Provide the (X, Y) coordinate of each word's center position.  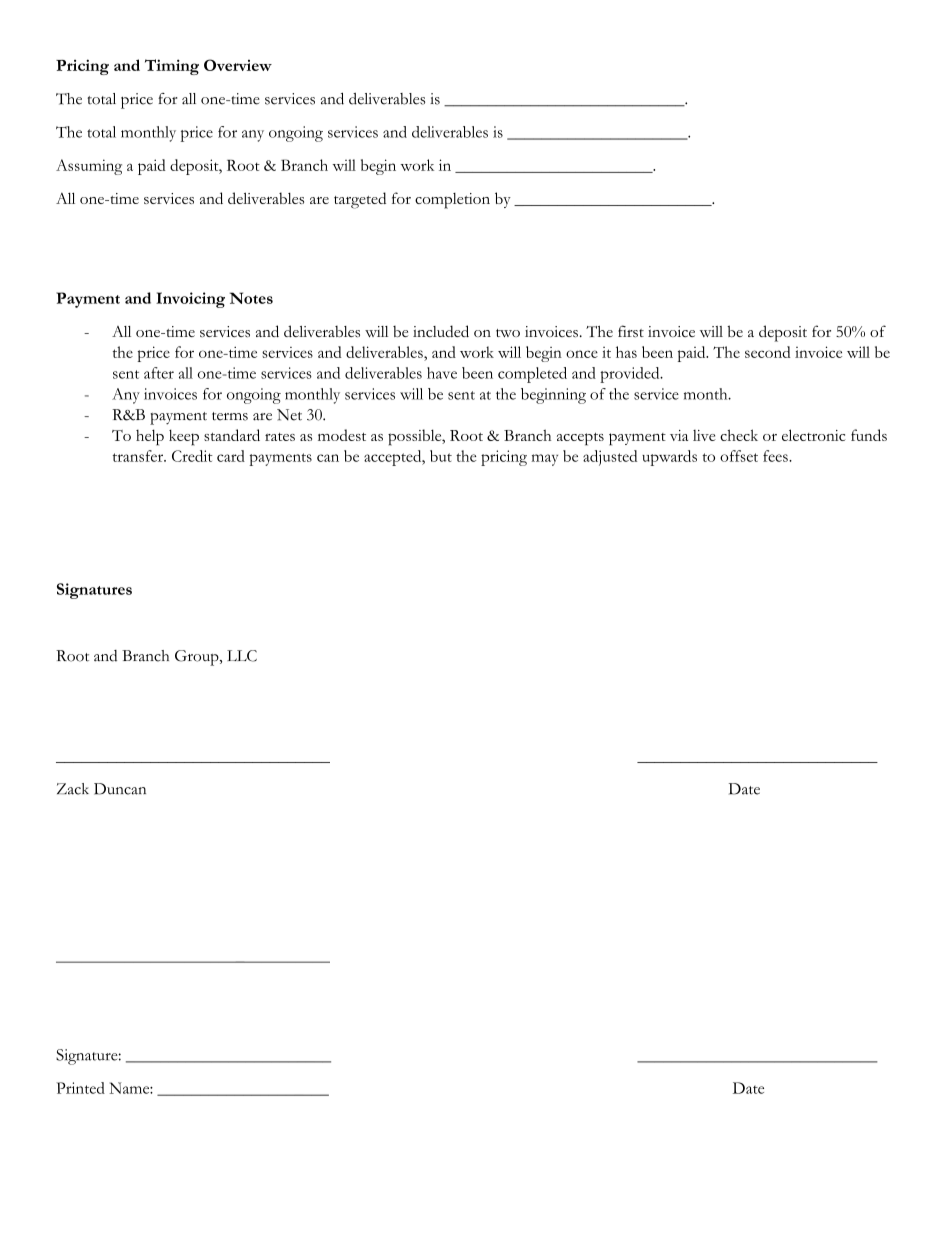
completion (452, 201)
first (631, 331)
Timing (172, 67)
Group (198, 658)
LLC (242, 656)
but (441, 456)
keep (184, 438)
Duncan (120, 789)
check (739, 435)
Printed (80, 1088)
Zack (73, 789)
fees (776, 456)
